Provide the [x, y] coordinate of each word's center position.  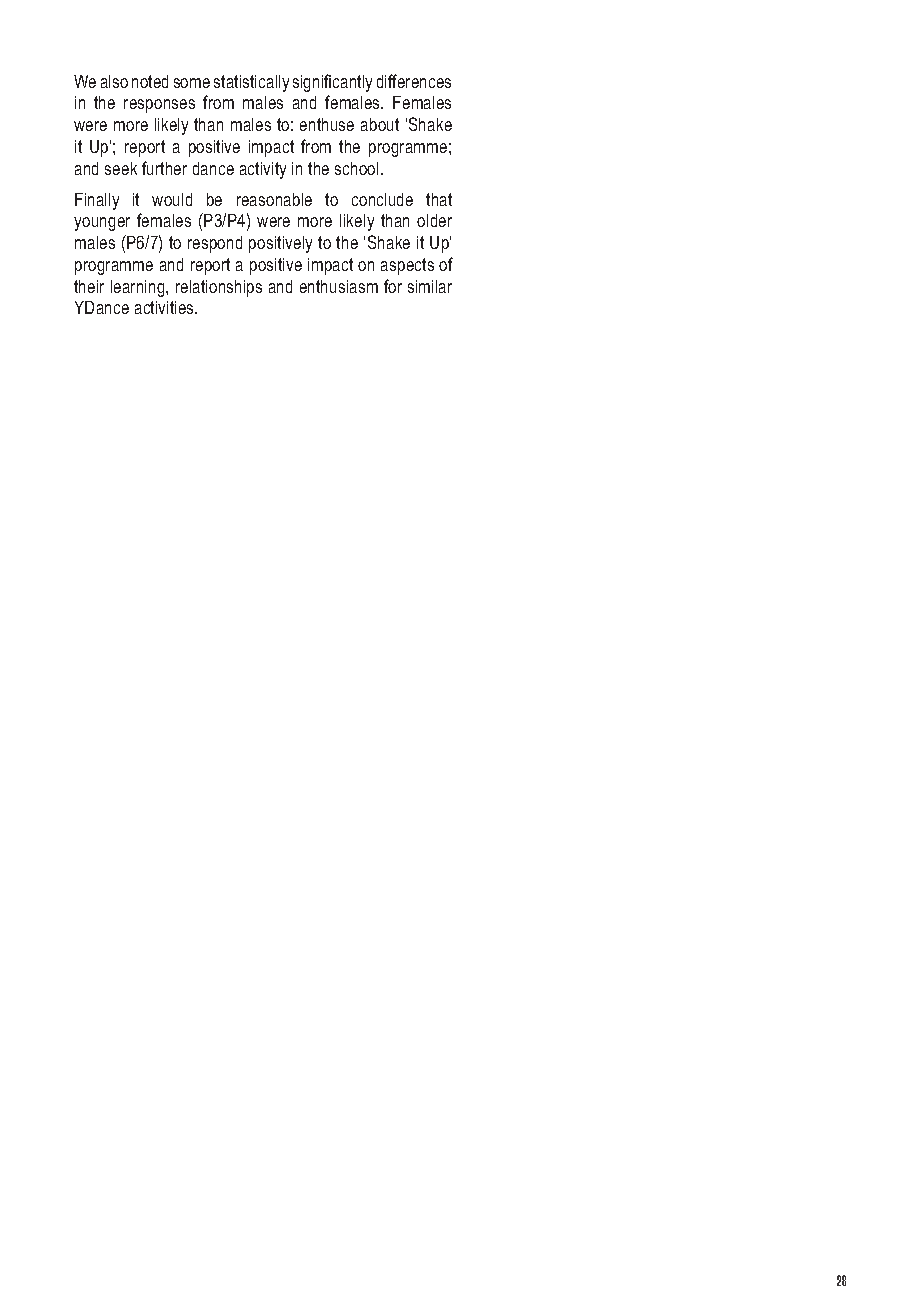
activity [263, 170]
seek [121, 168]
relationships [219, 288]
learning [139, 288]
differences [414, 81]
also [114, 81]
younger [102, 224]
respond [215, 244]
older [434, 220]
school [356, 168]
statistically [251, 83]
